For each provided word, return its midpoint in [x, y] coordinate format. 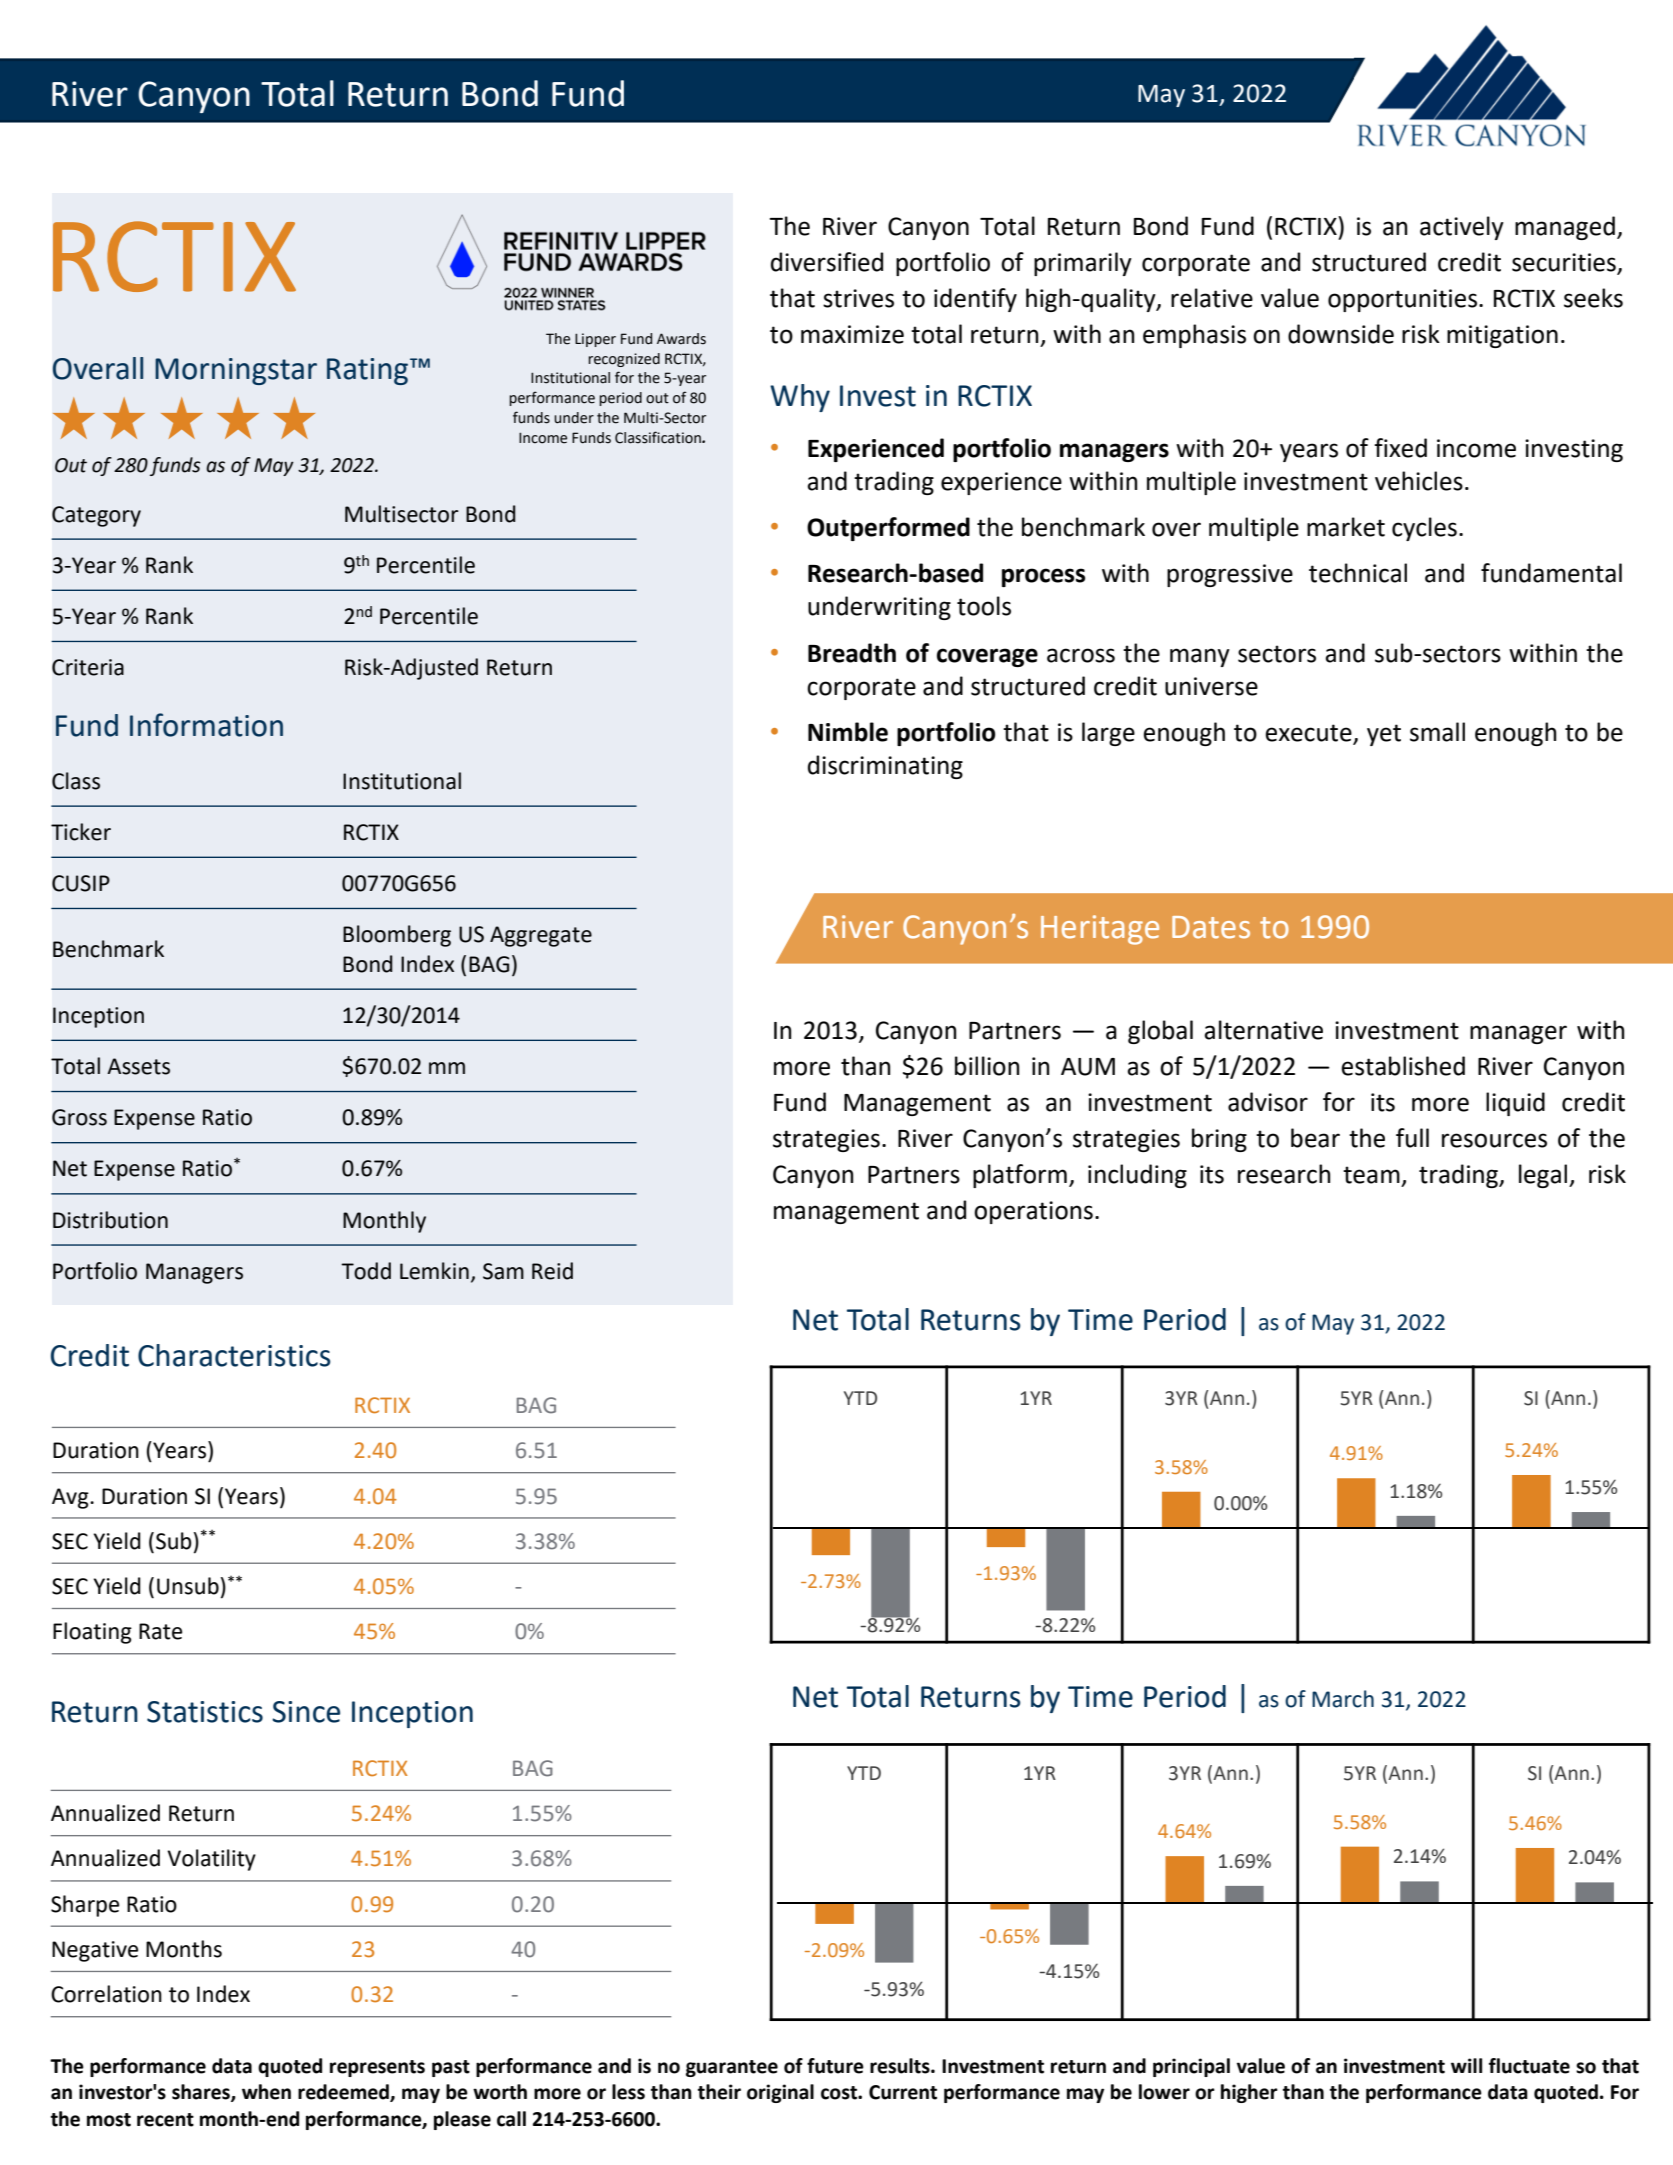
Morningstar [236, 371]
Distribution [110, 1220]
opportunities [1404, 300]
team [1371, 1175]
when [266, 2092]
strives [858, 298]
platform [1020, 1176]
